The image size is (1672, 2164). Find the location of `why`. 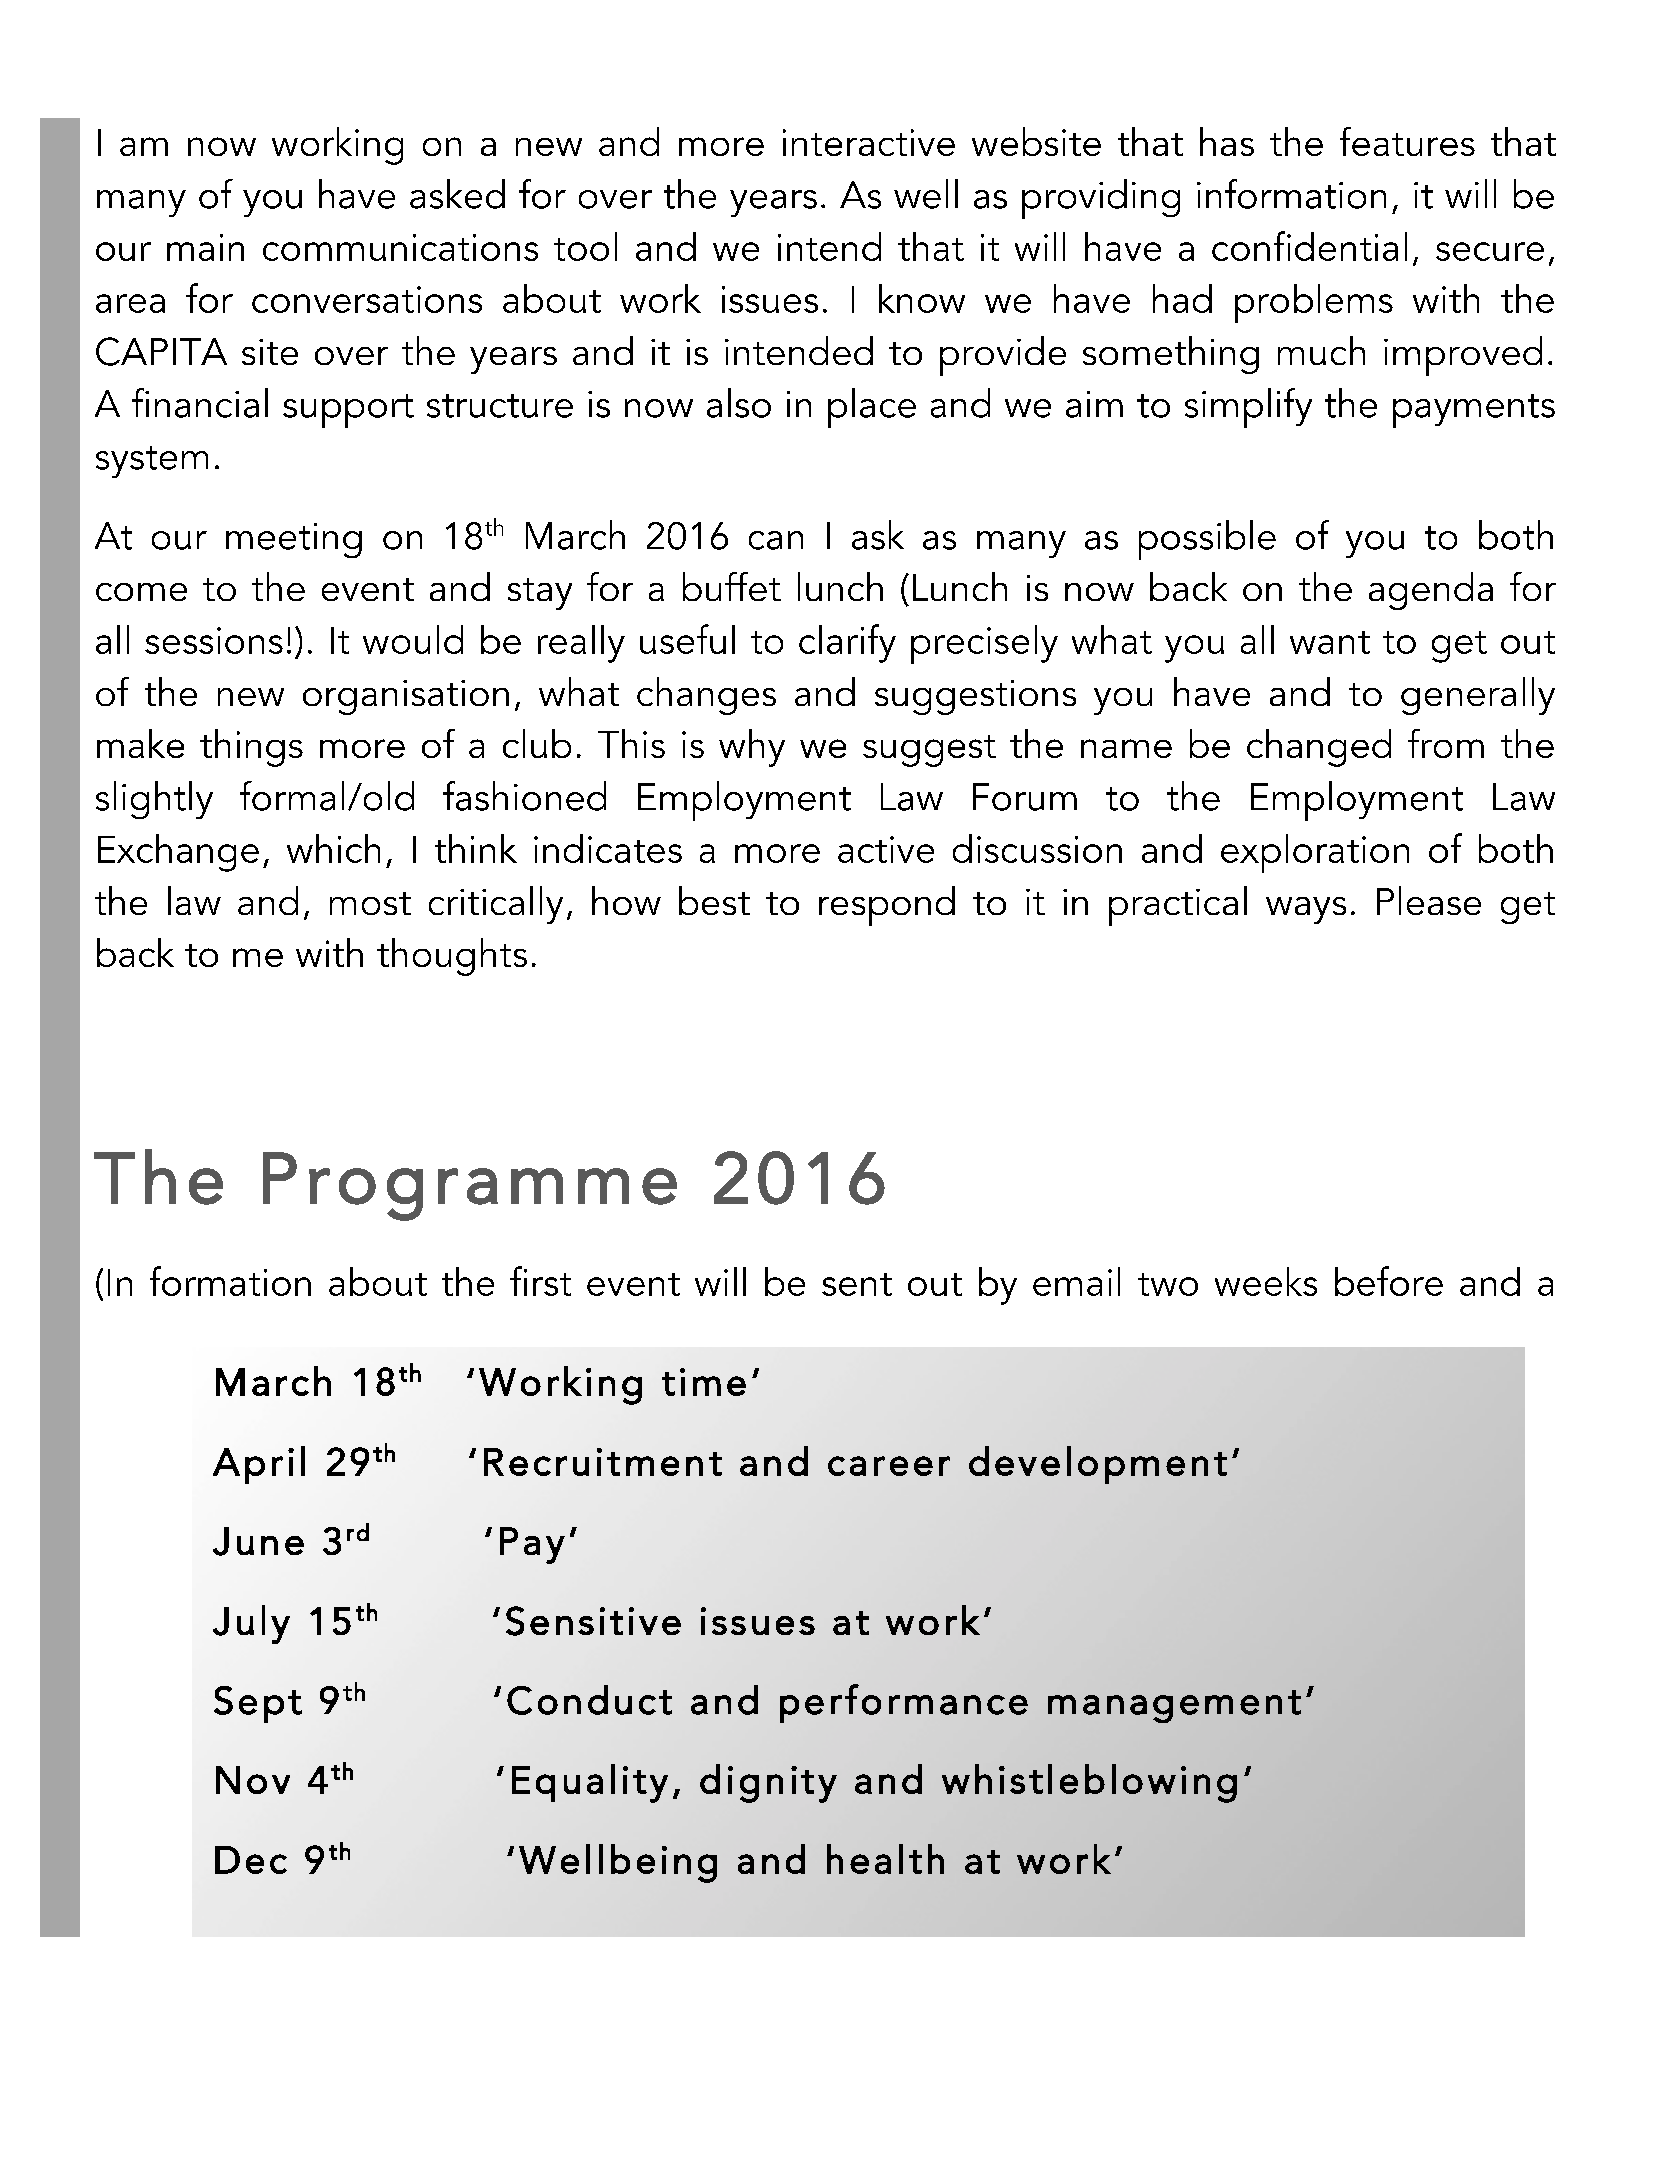

why is located at coordinates (752, 748).
